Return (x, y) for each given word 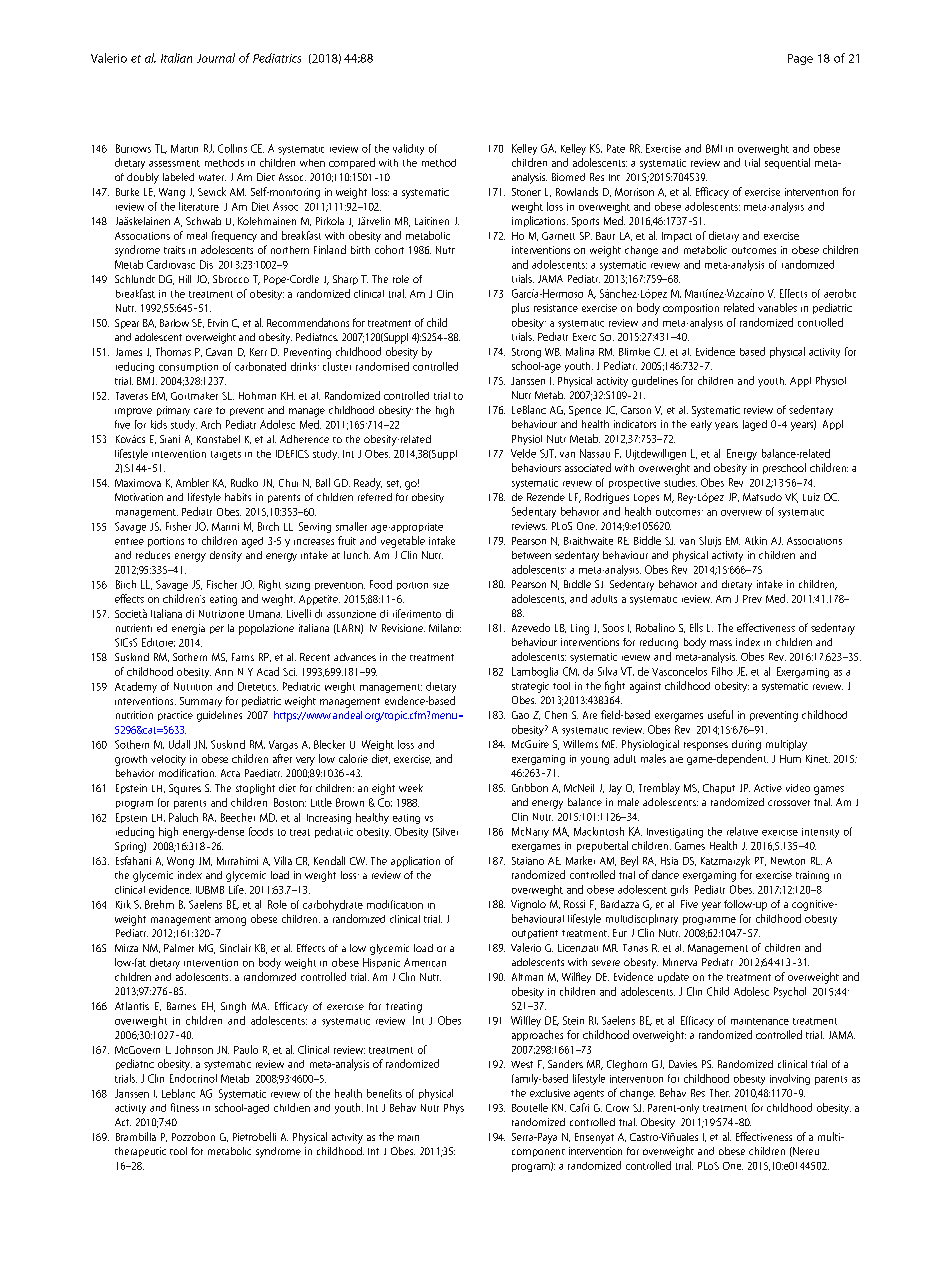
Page (800, 59)
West (522, 1064)
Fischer (222, 584)
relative (742, 831)
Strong (526, 353)
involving (790, 1079)
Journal (216, 58)
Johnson (194, 1049)
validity (408, 149)
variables (777, 307)
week (411, 788)
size (441, 586)
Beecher (238, 817)
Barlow (174, 323)
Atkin (756, 540)
